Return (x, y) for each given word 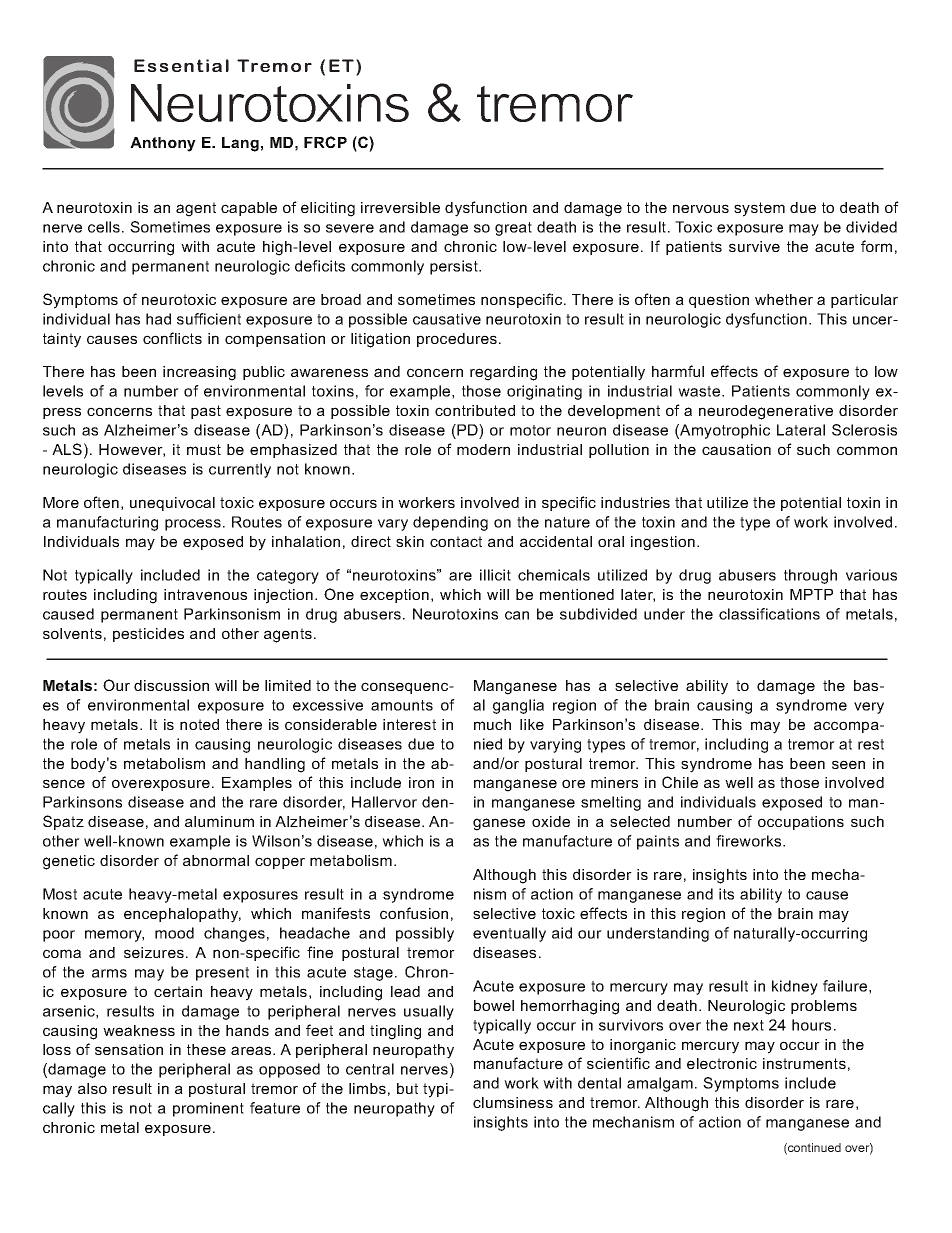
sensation (129, 1049)
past (206, 412)
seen (848, 764)
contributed (475, 410)
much (492, 724)
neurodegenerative (766, 412)
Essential (181, 65)
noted (199, 724)
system (759, 209)
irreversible (400, 207)
